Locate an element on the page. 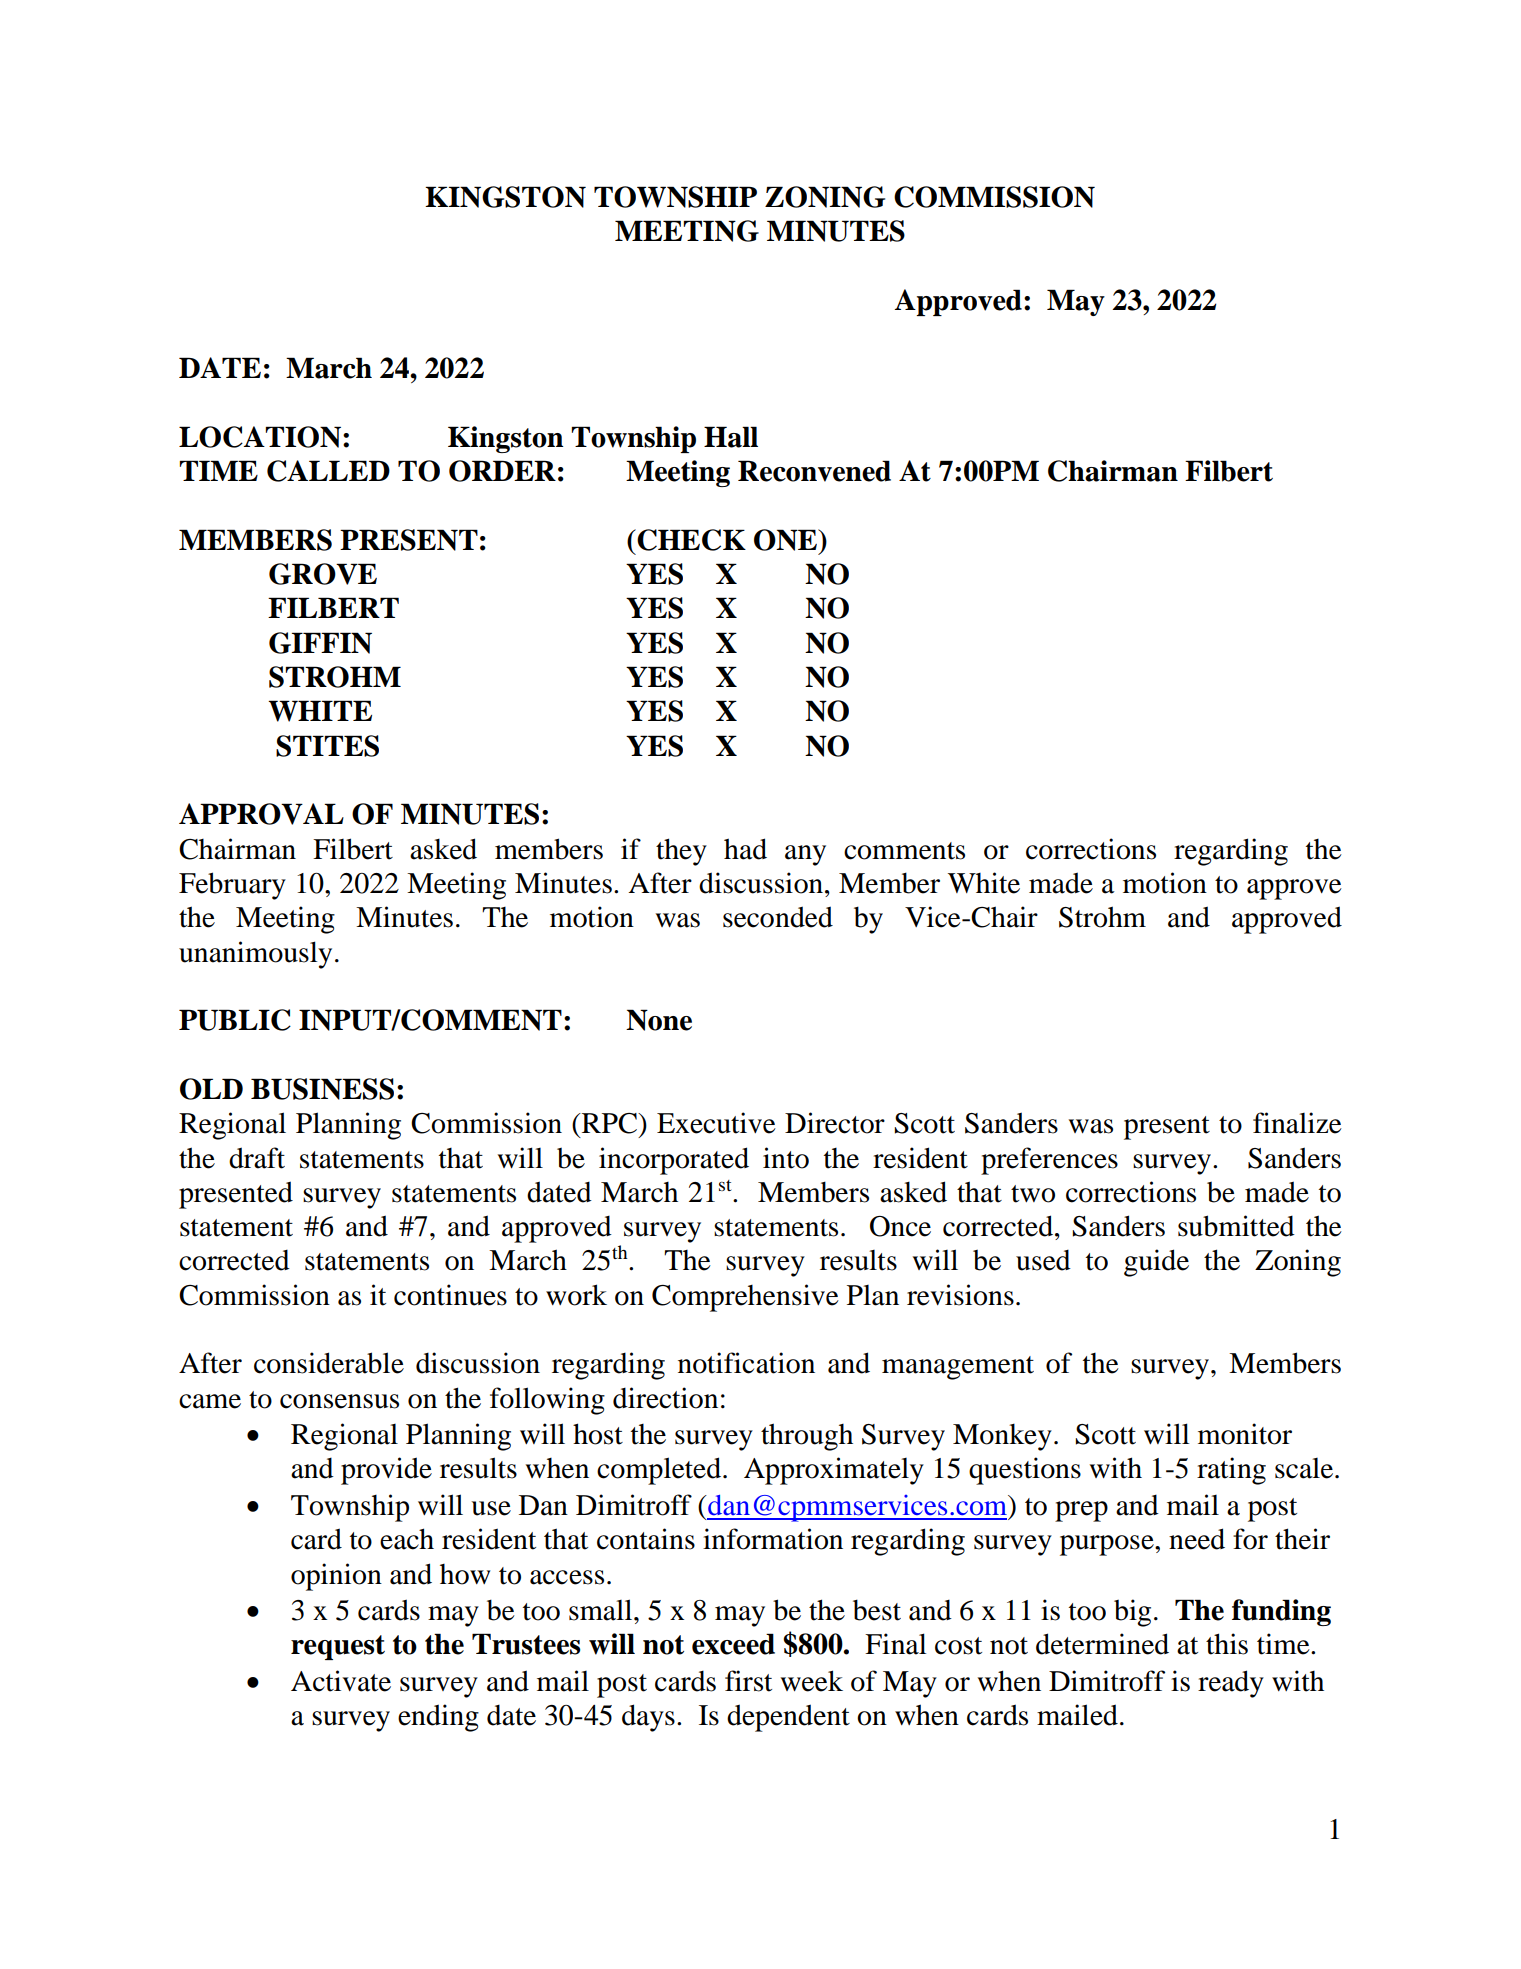  APPROVAL is located at coordinates (261, 814).
